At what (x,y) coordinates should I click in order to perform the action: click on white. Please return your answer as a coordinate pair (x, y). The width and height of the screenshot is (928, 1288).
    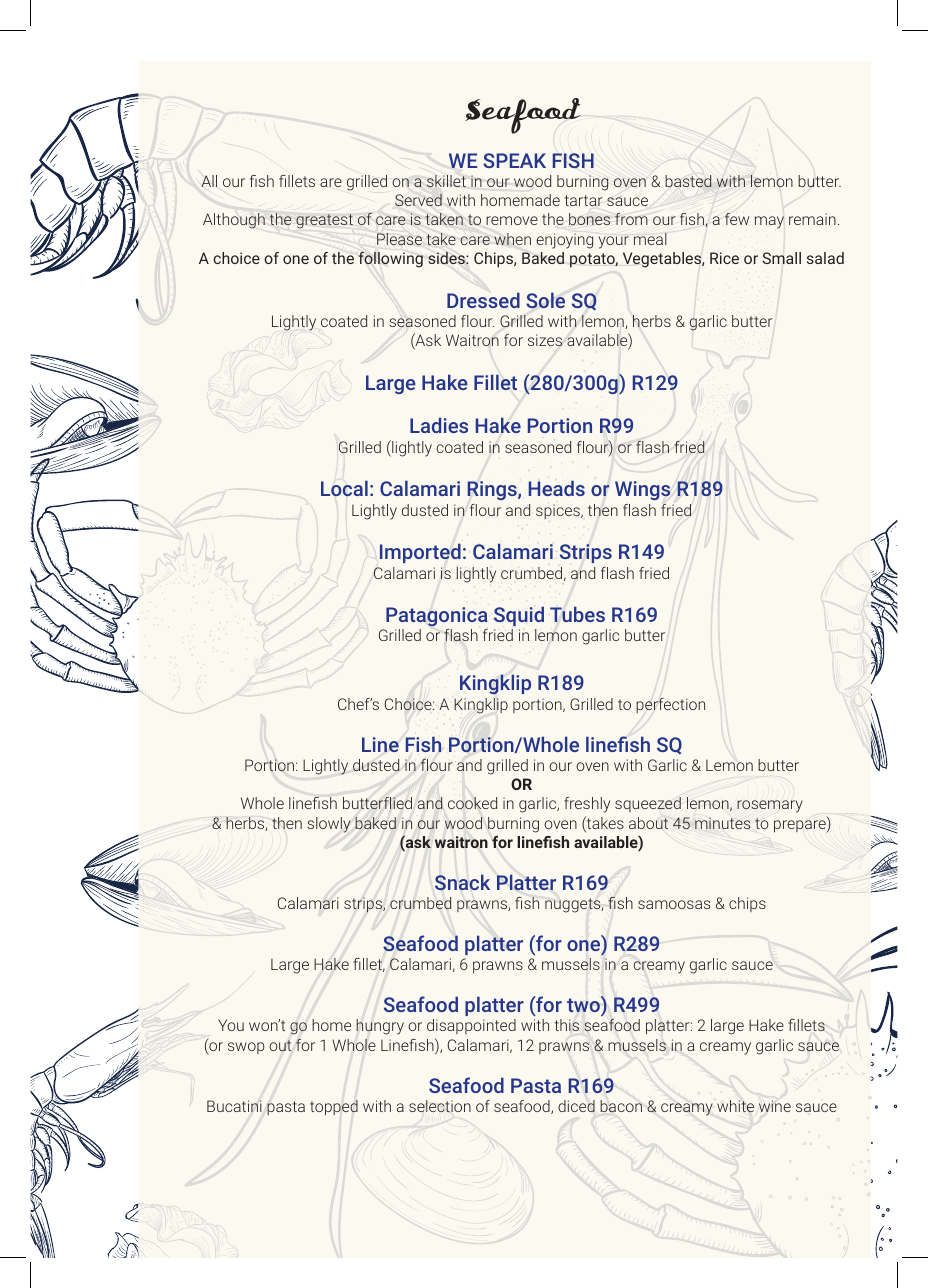
    Looking at the image, I should click on (735, 1106).
